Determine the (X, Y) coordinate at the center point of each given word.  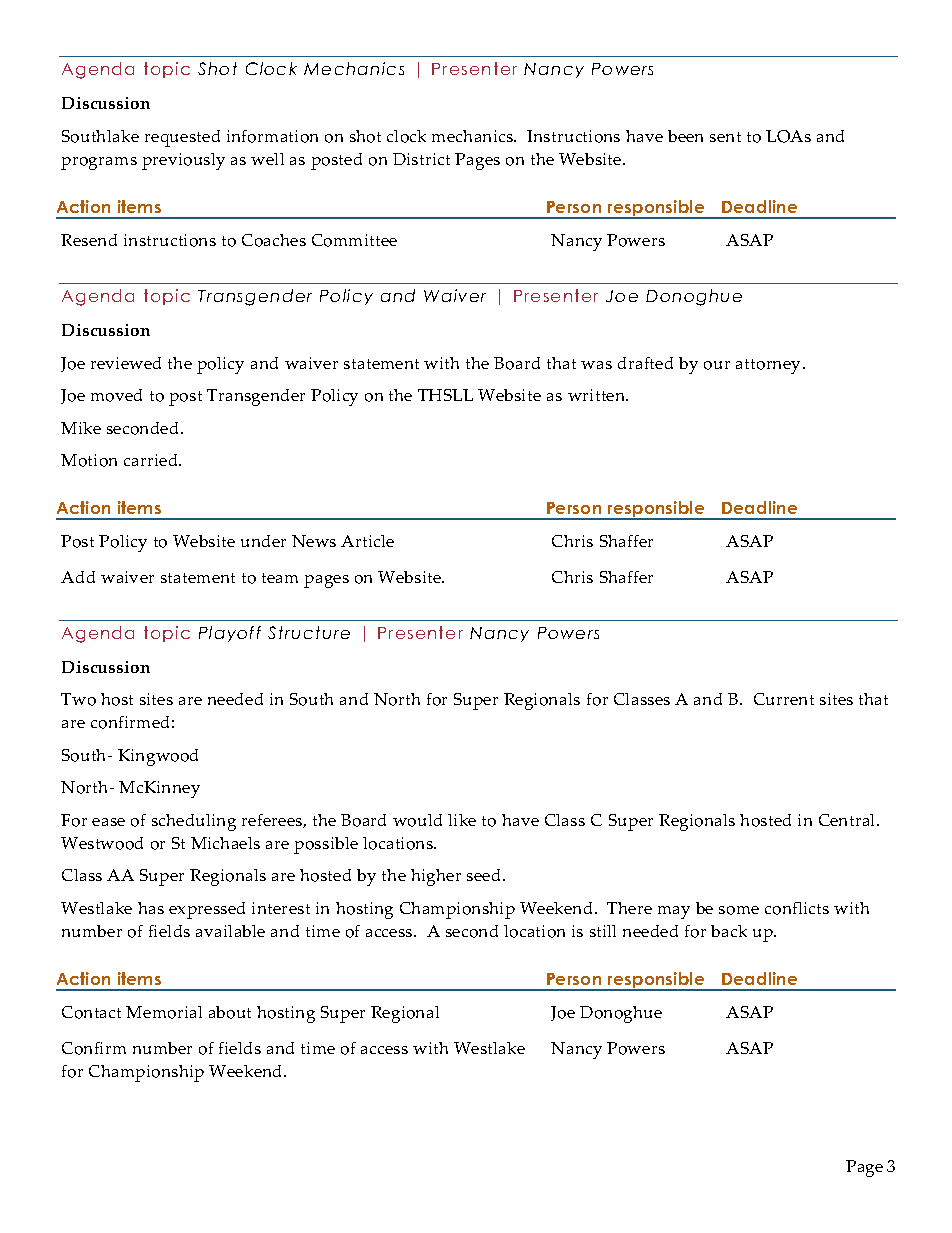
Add (78, 577)
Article (367, 541)
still (603, 931)
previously (183, 161)
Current (784, 699)
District (421, 159)
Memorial (164, 1012)
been (685, 136)
